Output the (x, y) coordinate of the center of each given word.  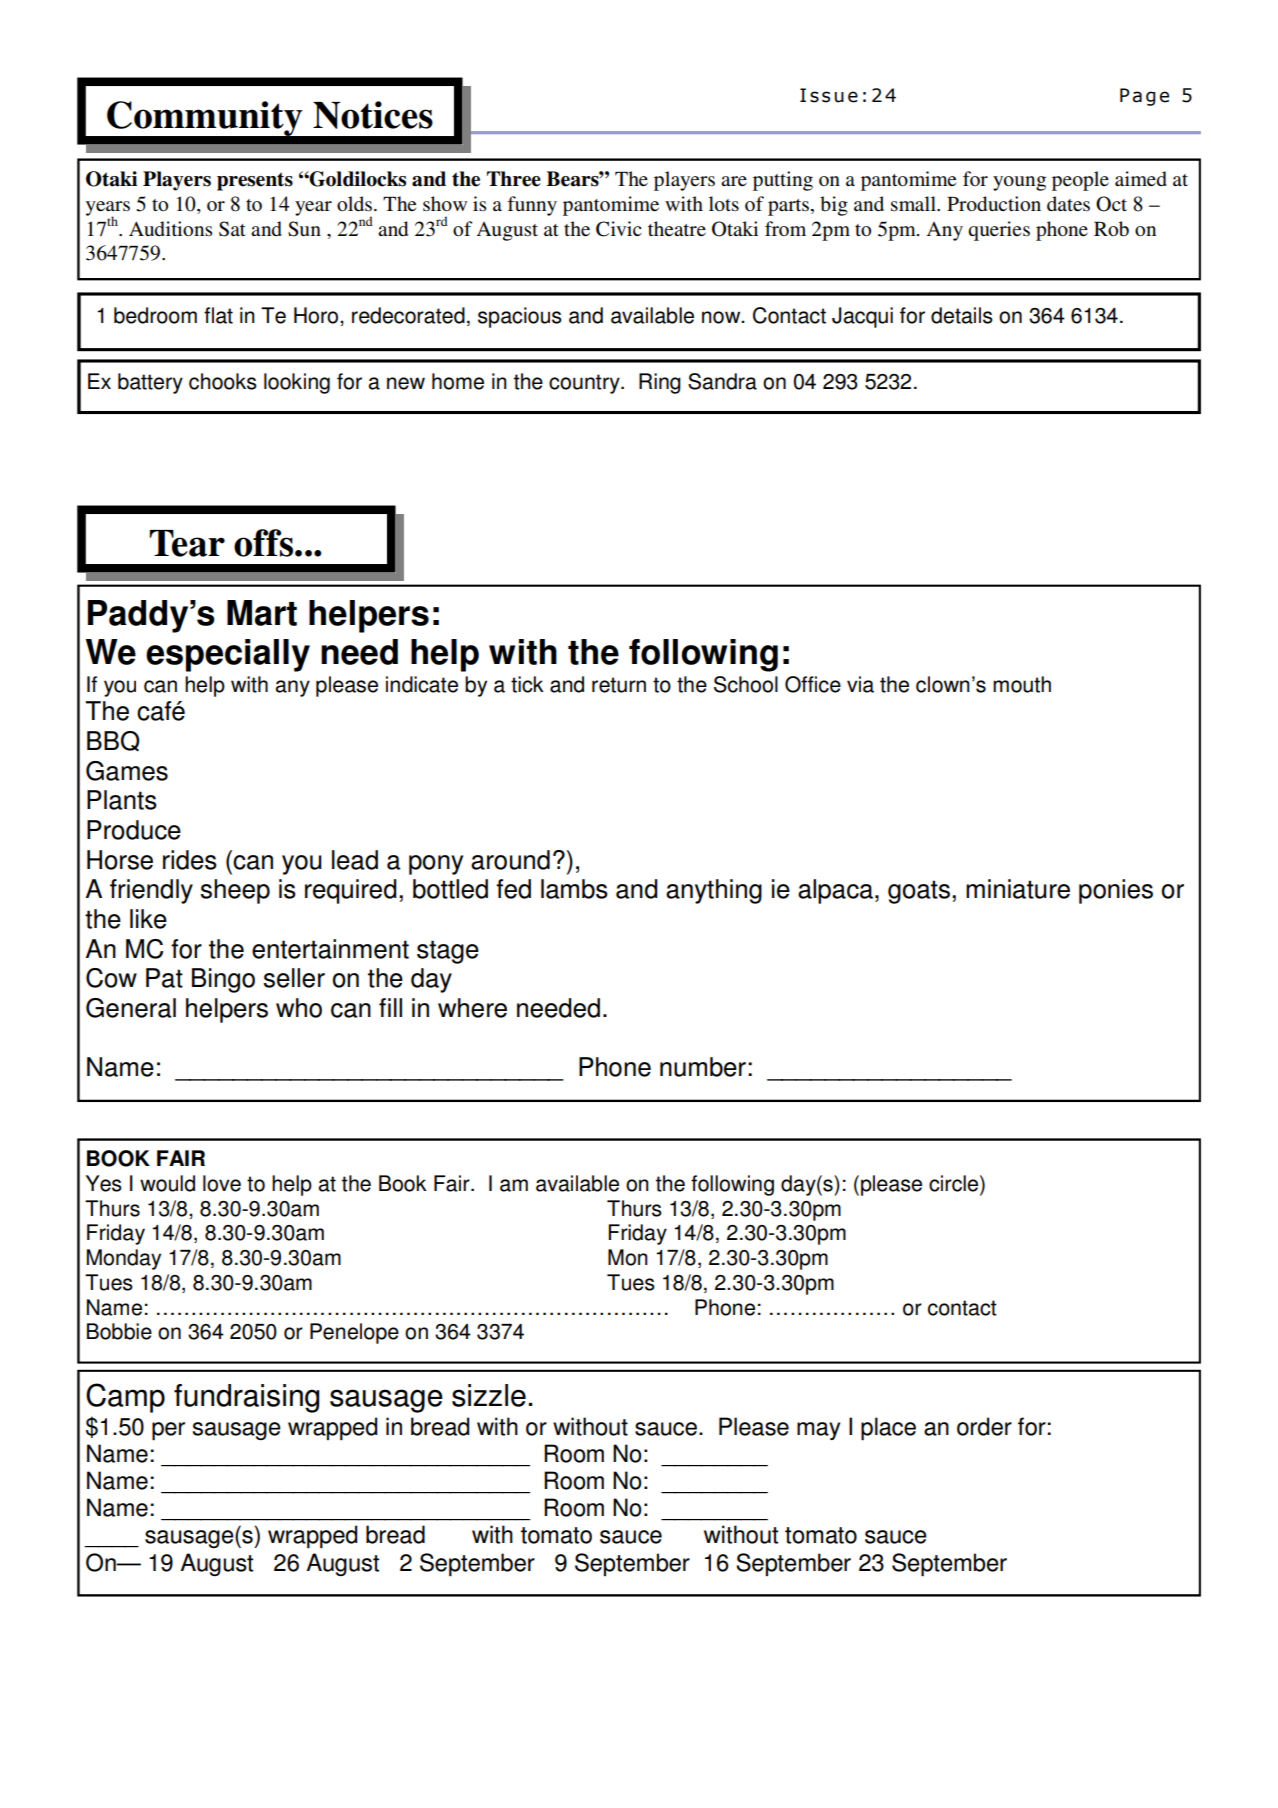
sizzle (489, 1395)
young (1019, 183)
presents (255, 181)
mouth (1022, 684)
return (619, 685)
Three (514, 179)
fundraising (246, 1398)
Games (127, 771)
